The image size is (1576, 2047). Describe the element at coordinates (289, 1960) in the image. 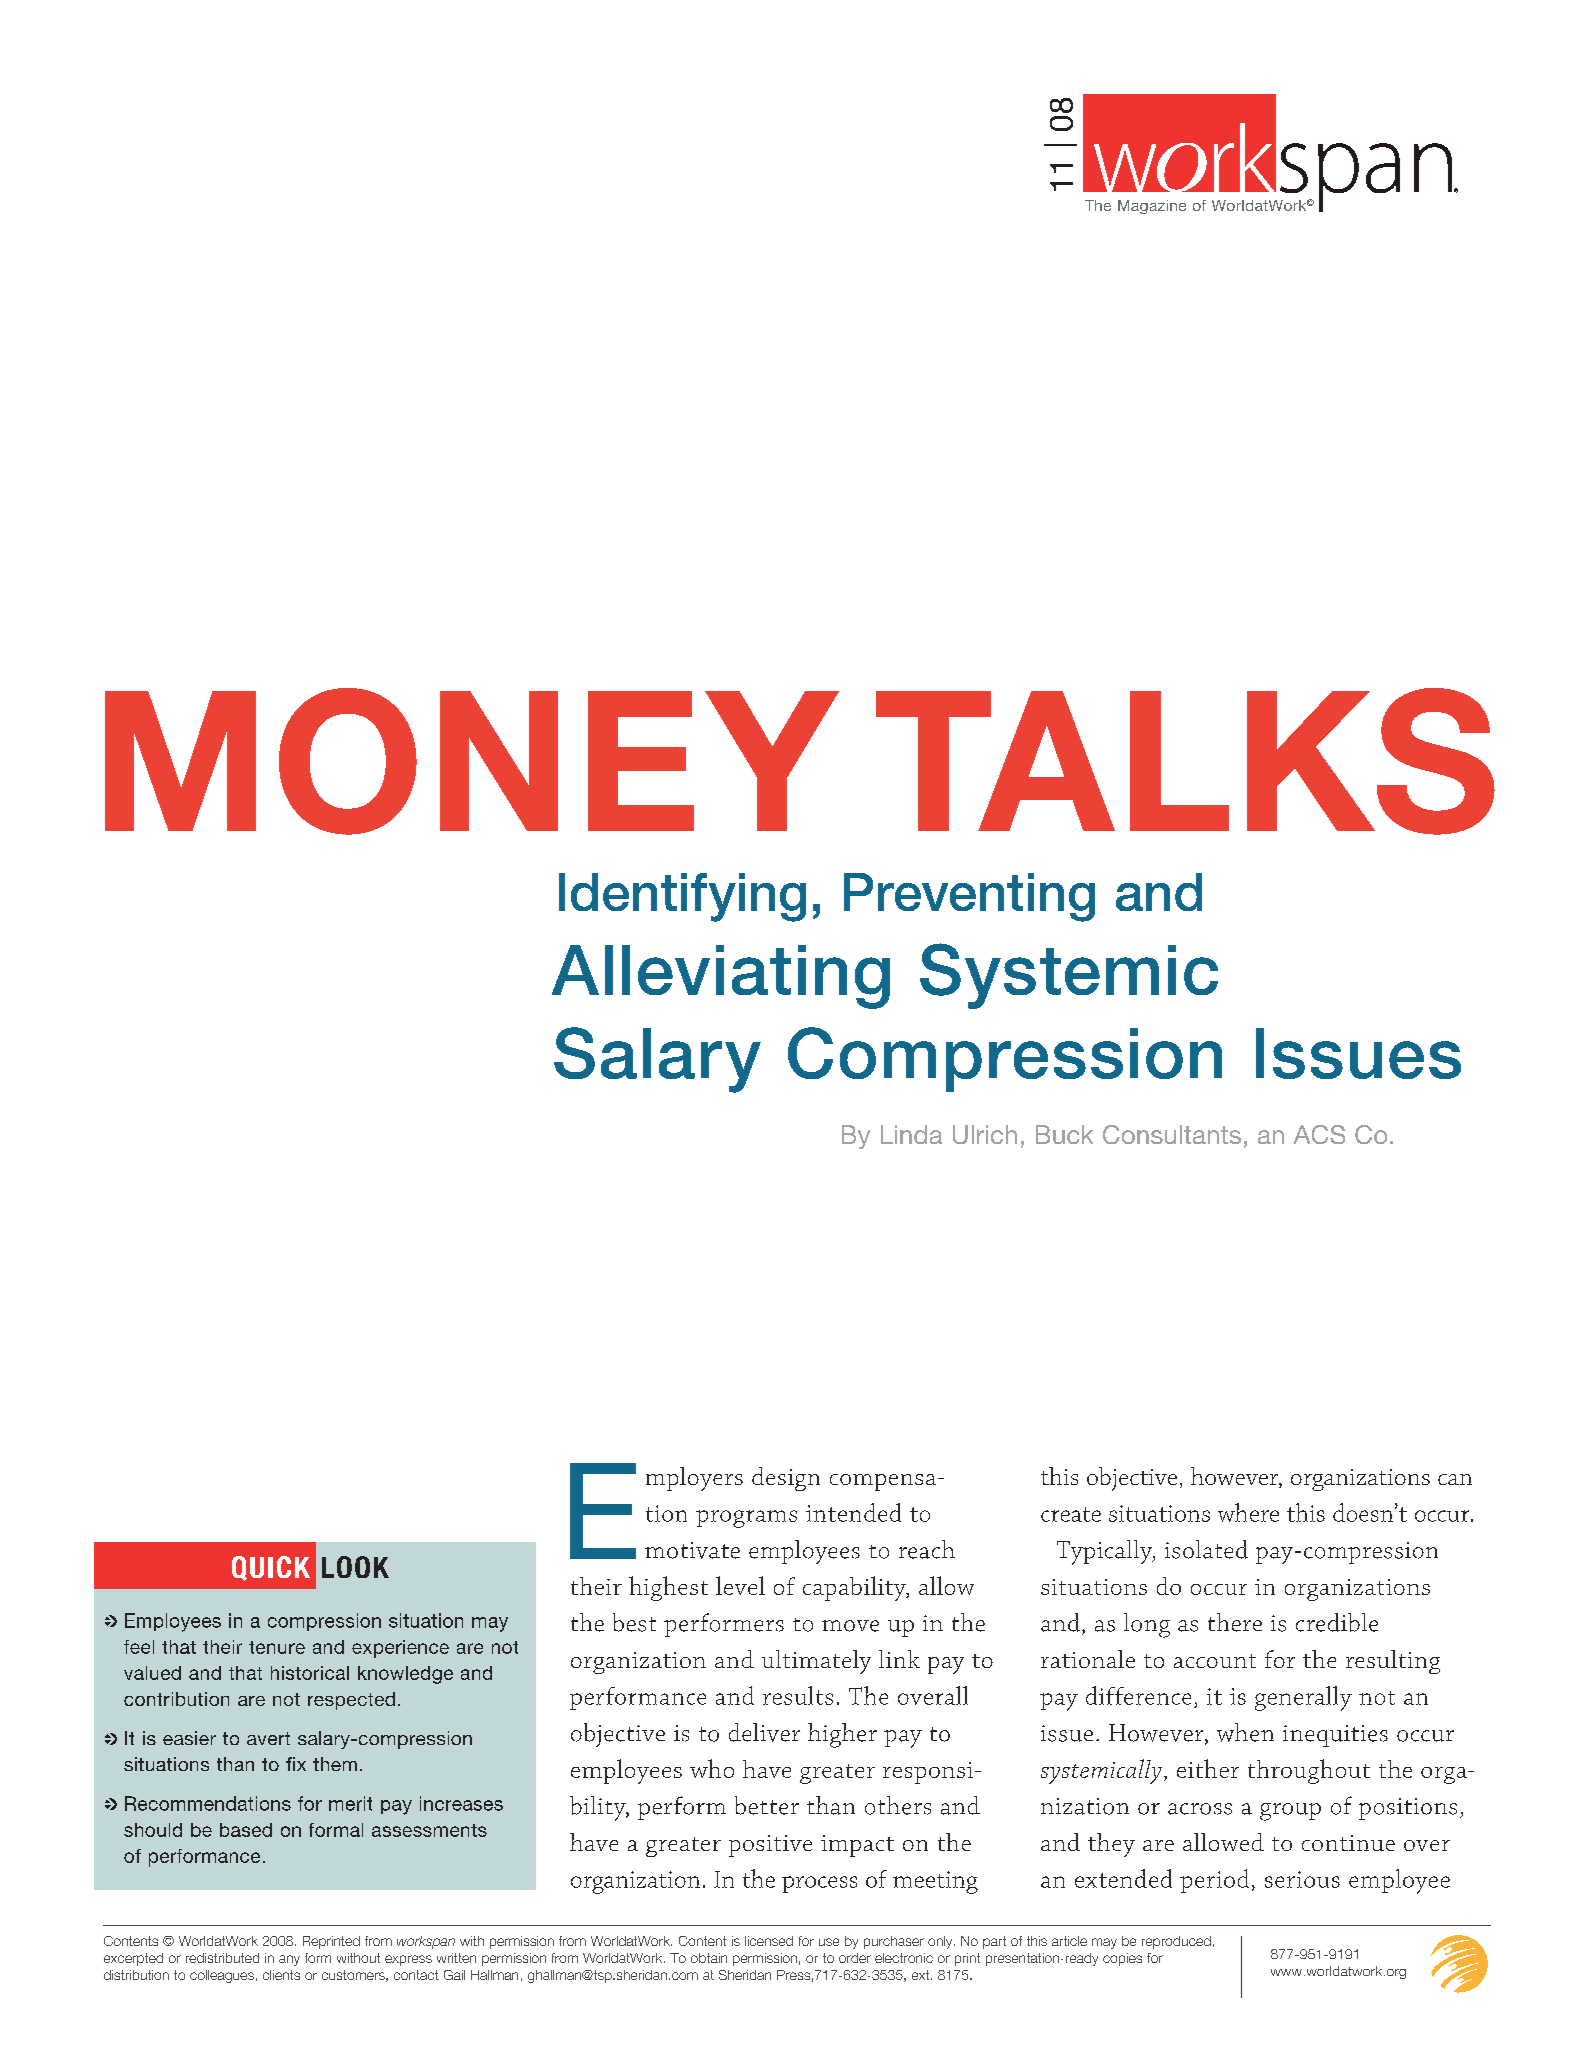

I see `any` at that location.
